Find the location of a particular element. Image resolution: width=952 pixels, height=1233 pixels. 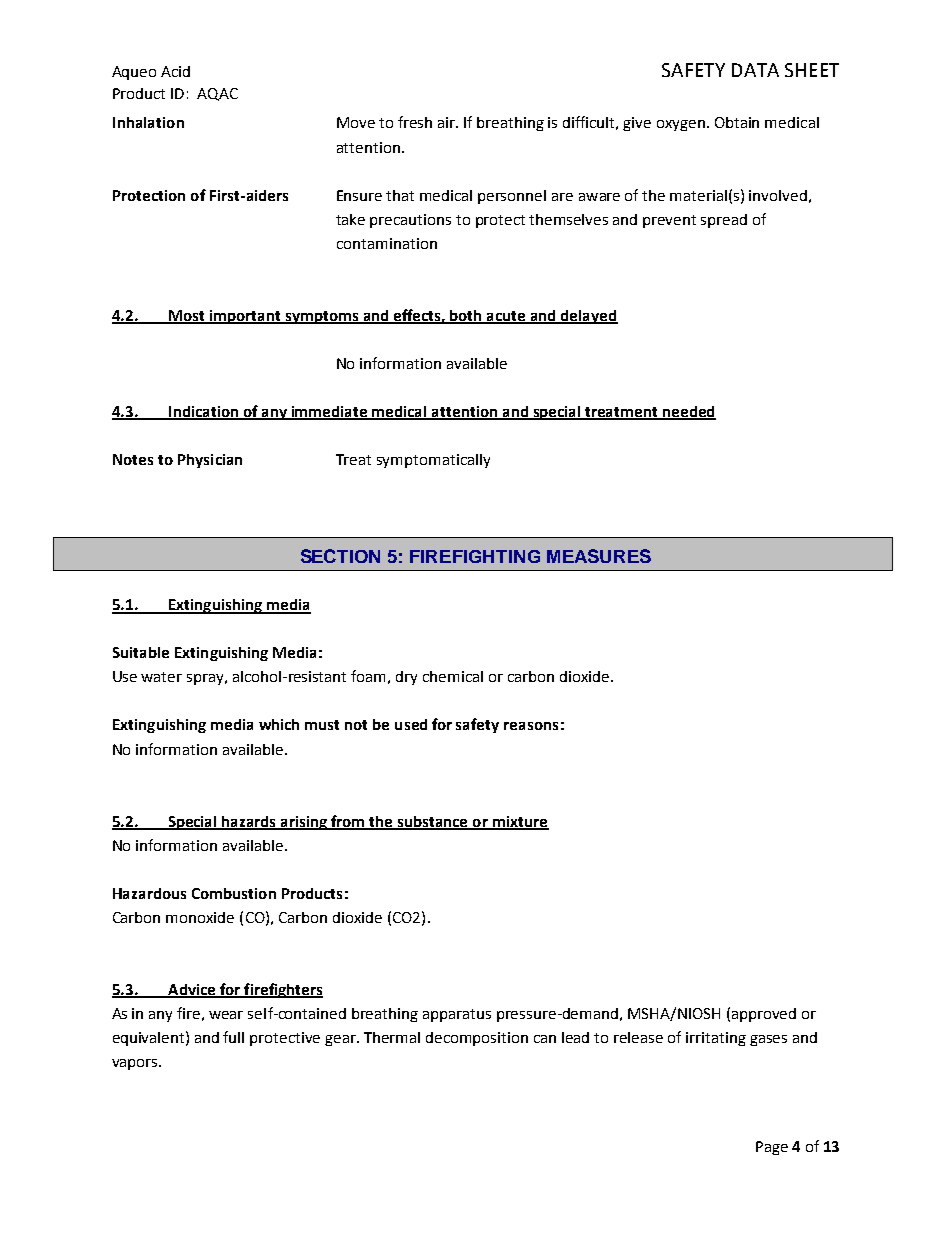

air is located at coordinates (448, 122).
